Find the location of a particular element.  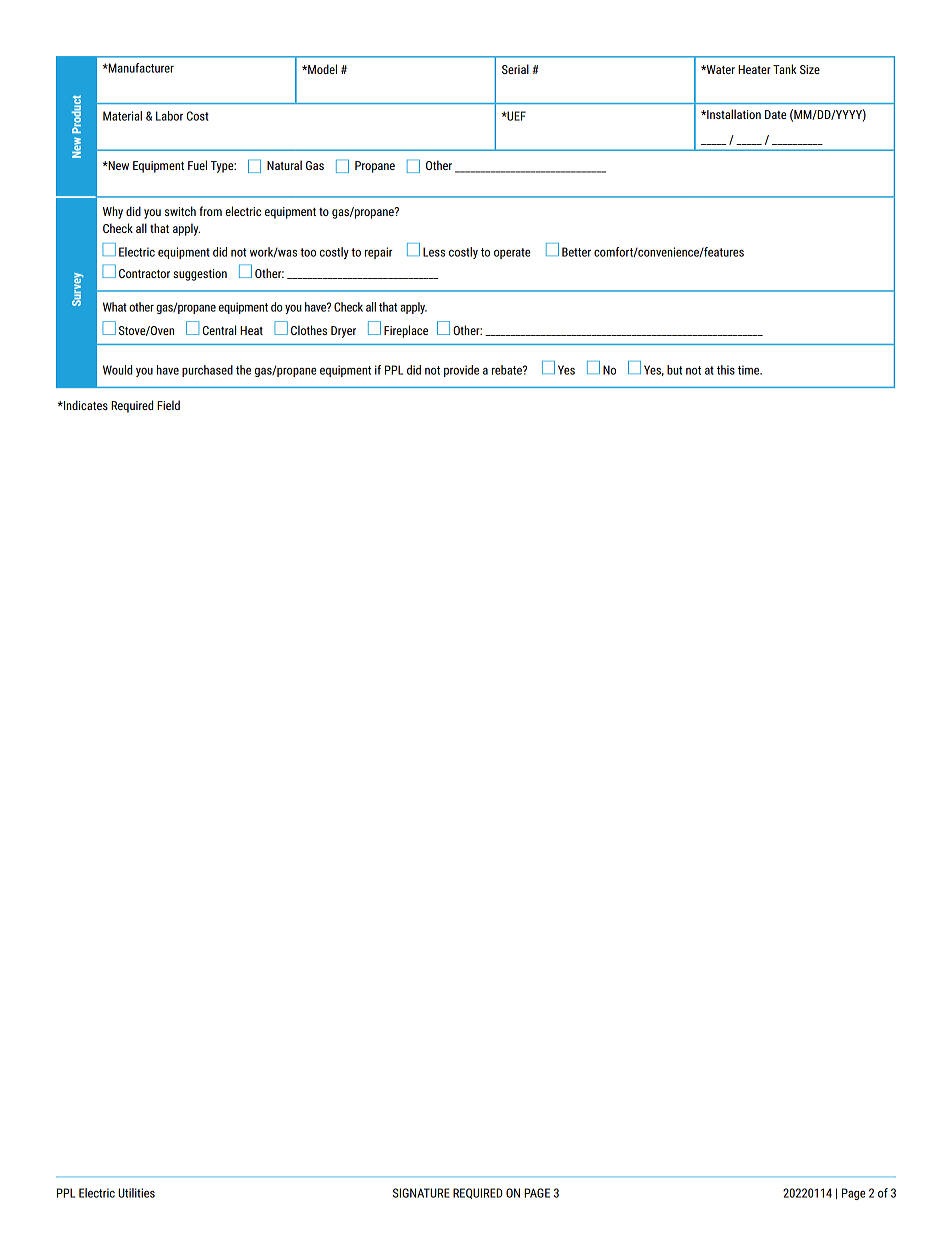

time is located at coordinates (750, 370).
